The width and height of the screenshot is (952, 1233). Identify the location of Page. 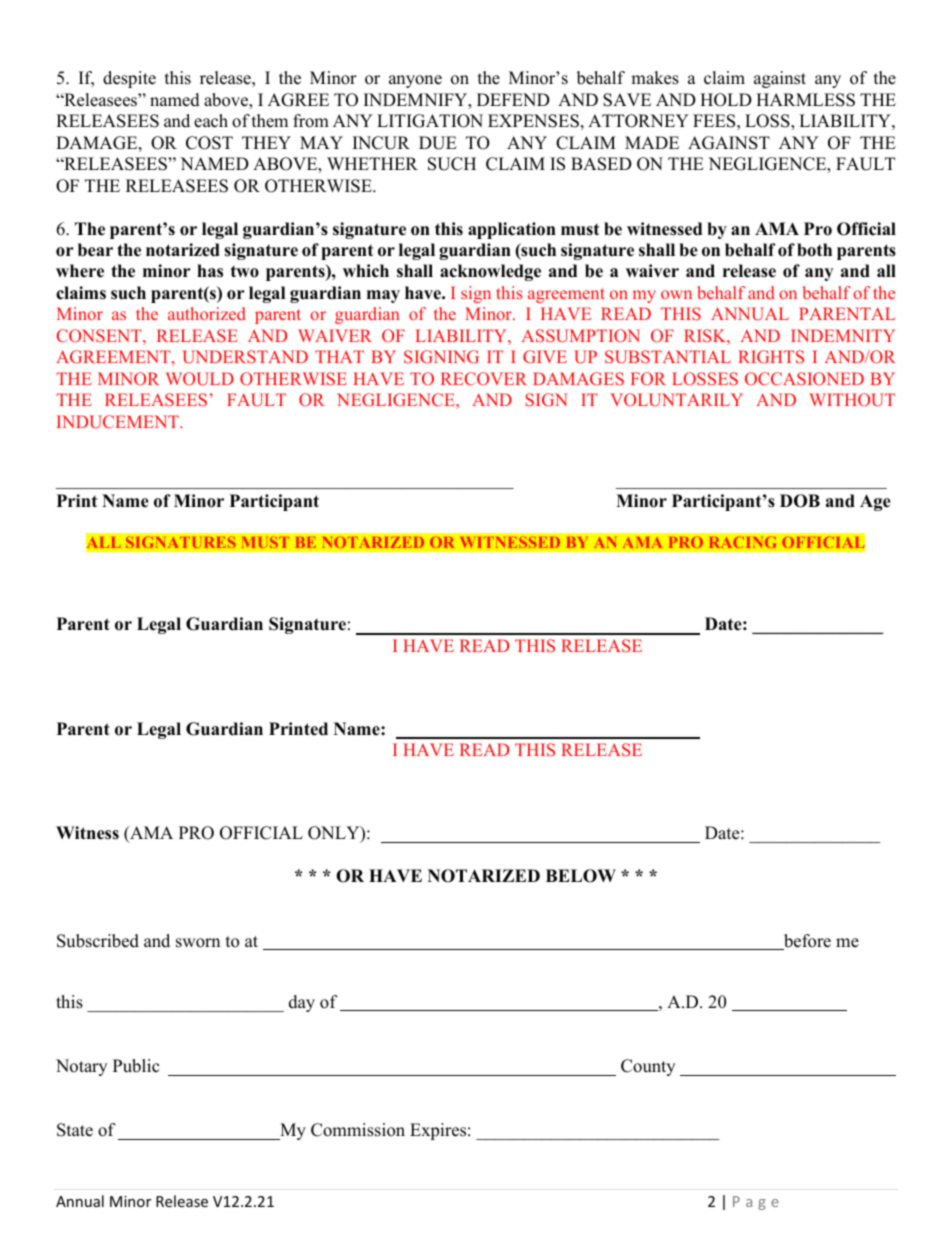
(756, 1203).
